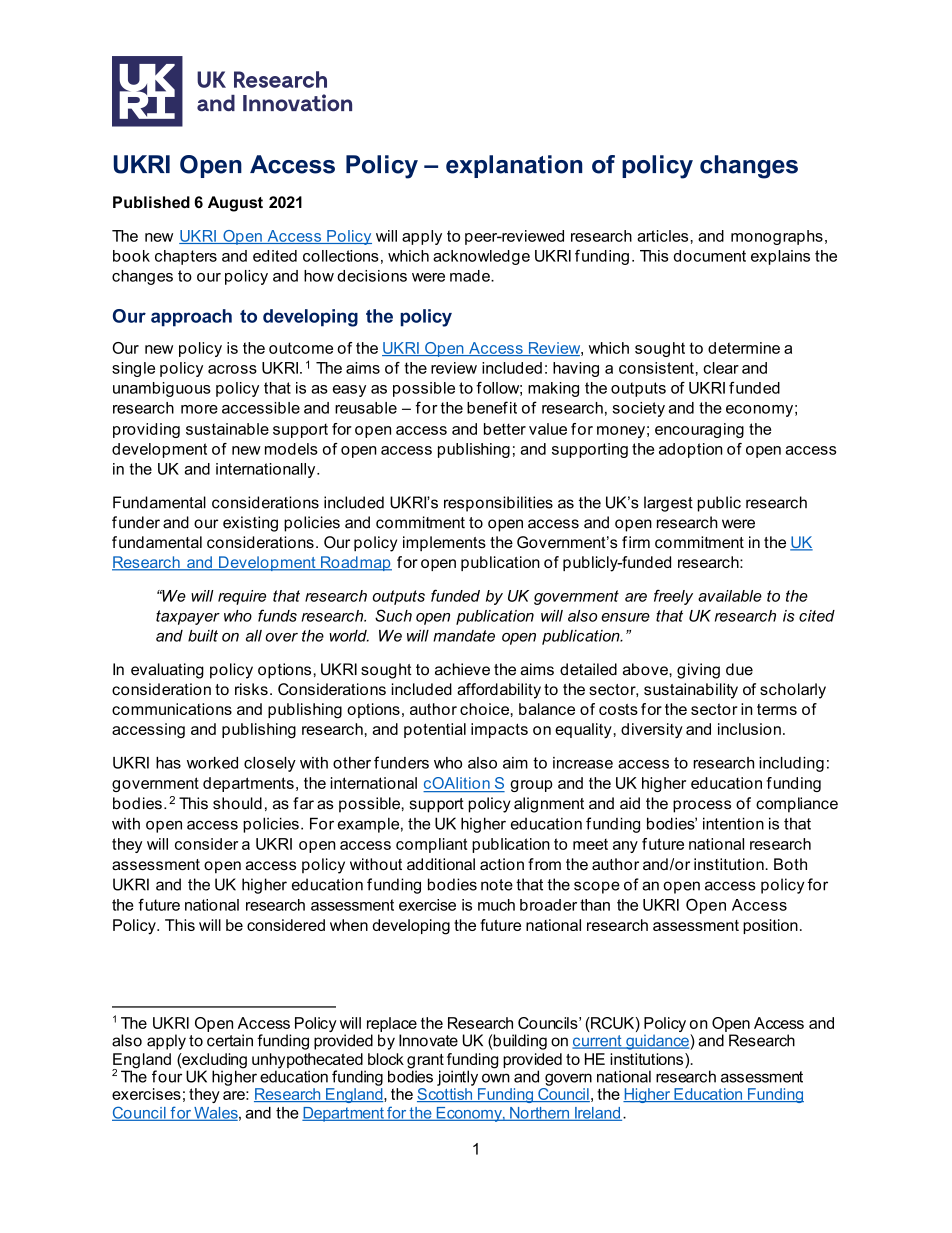  I want to click on built, so click(203, 636).
